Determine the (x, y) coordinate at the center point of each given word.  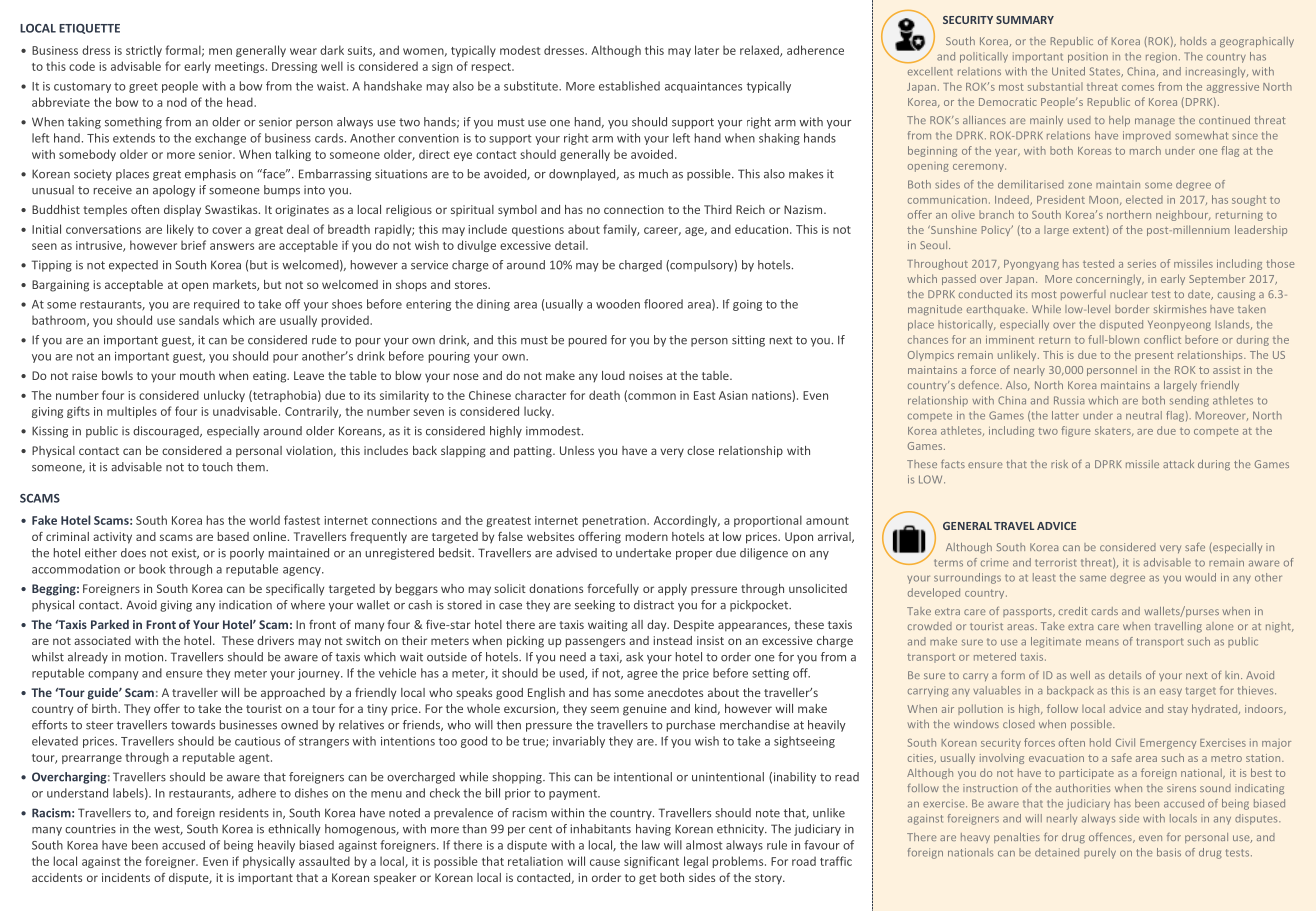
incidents (126, 877)
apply (672, 590)
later (707, 50)
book (152, 569)
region (1161, 58)
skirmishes (1180, 309)
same (1093, 578)
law (651, 845)
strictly (144, 51)
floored (663, 304)
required (216, 305)
